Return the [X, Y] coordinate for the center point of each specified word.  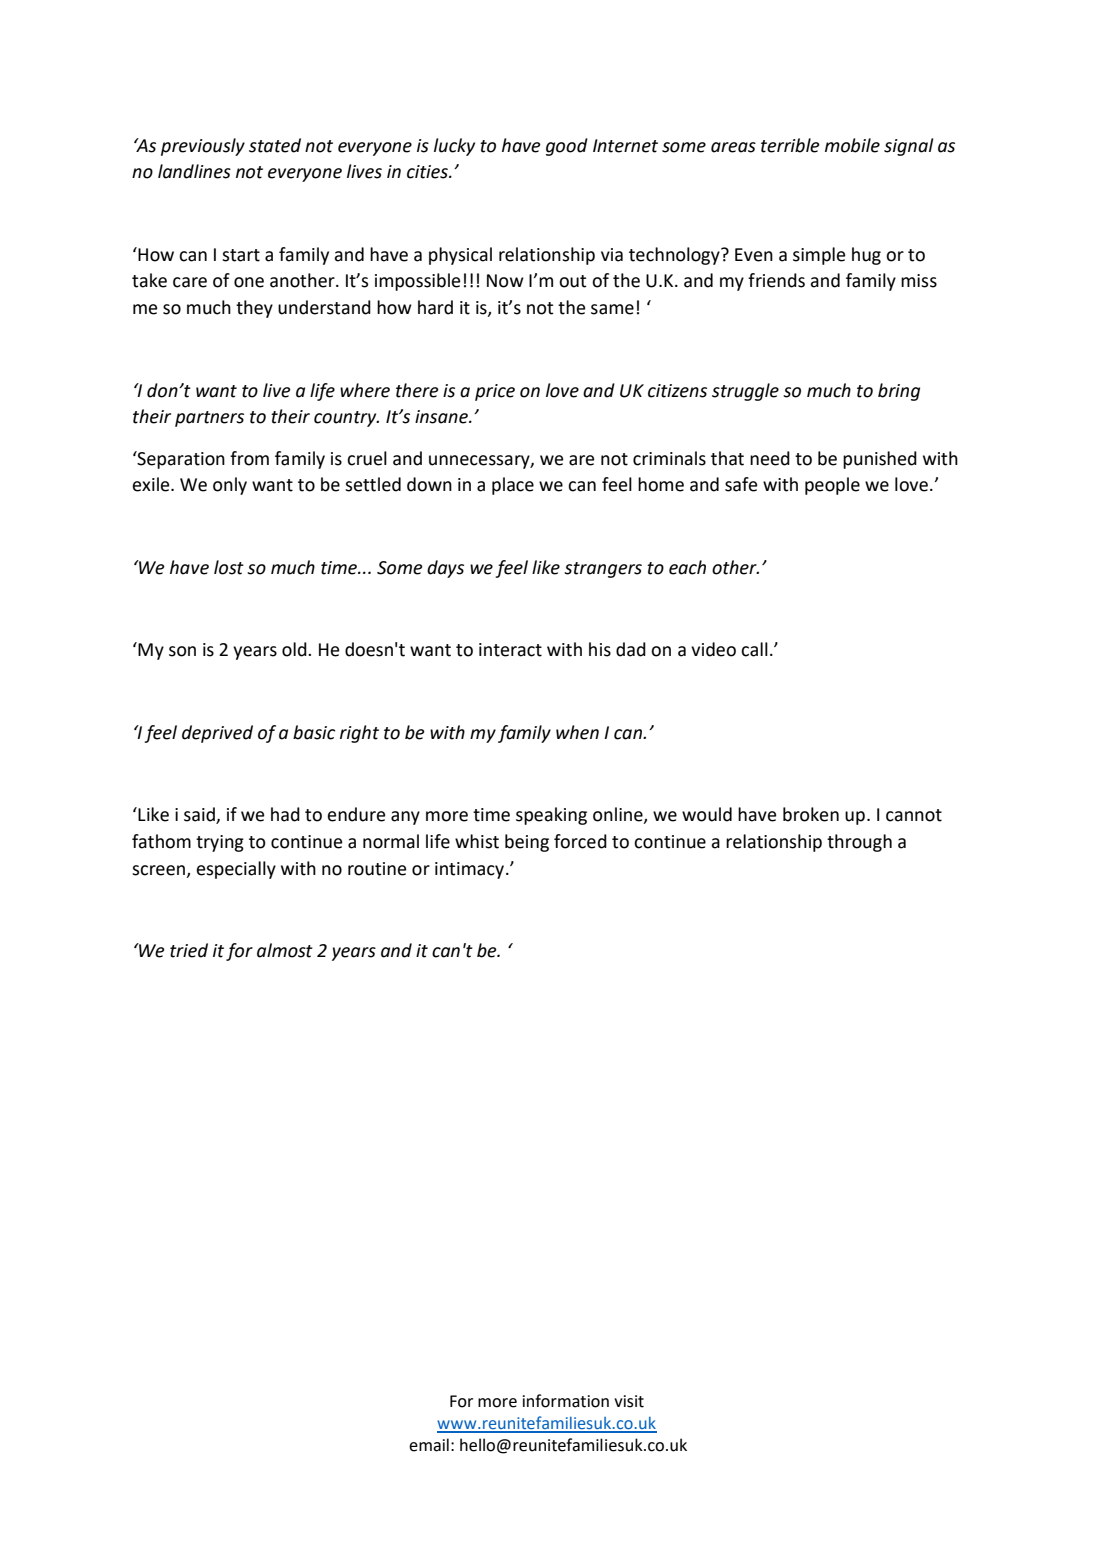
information [566, 1401]
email [429, 1445]
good [567, 147]
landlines [194, 171]
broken [811, 814]
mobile [852, 145]
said [200, 815]
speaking [551, 816]
